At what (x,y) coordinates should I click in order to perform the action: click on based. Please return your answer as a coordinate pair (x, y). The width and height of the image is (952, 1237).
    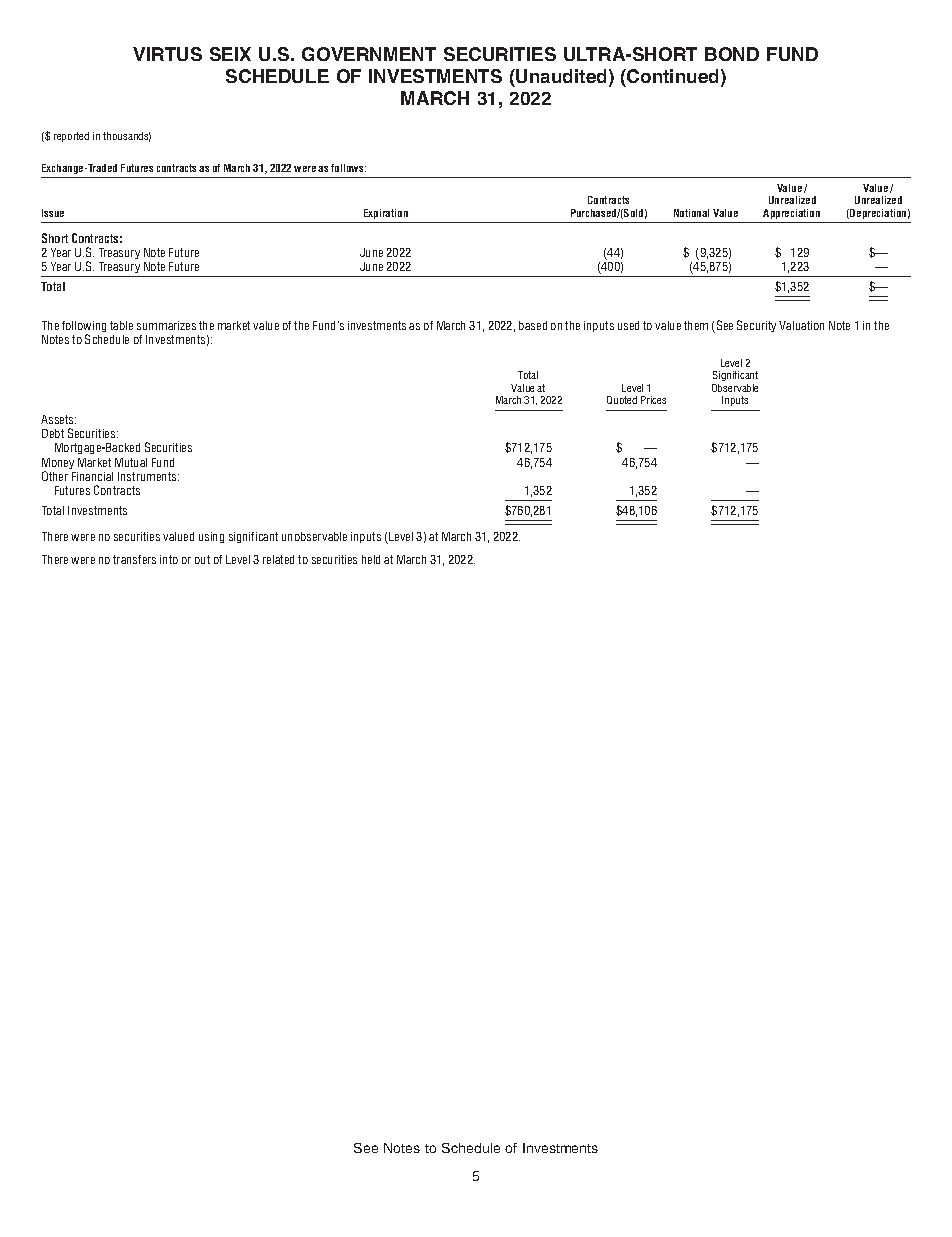
    Looking at the image, I should click on (533, 325).
